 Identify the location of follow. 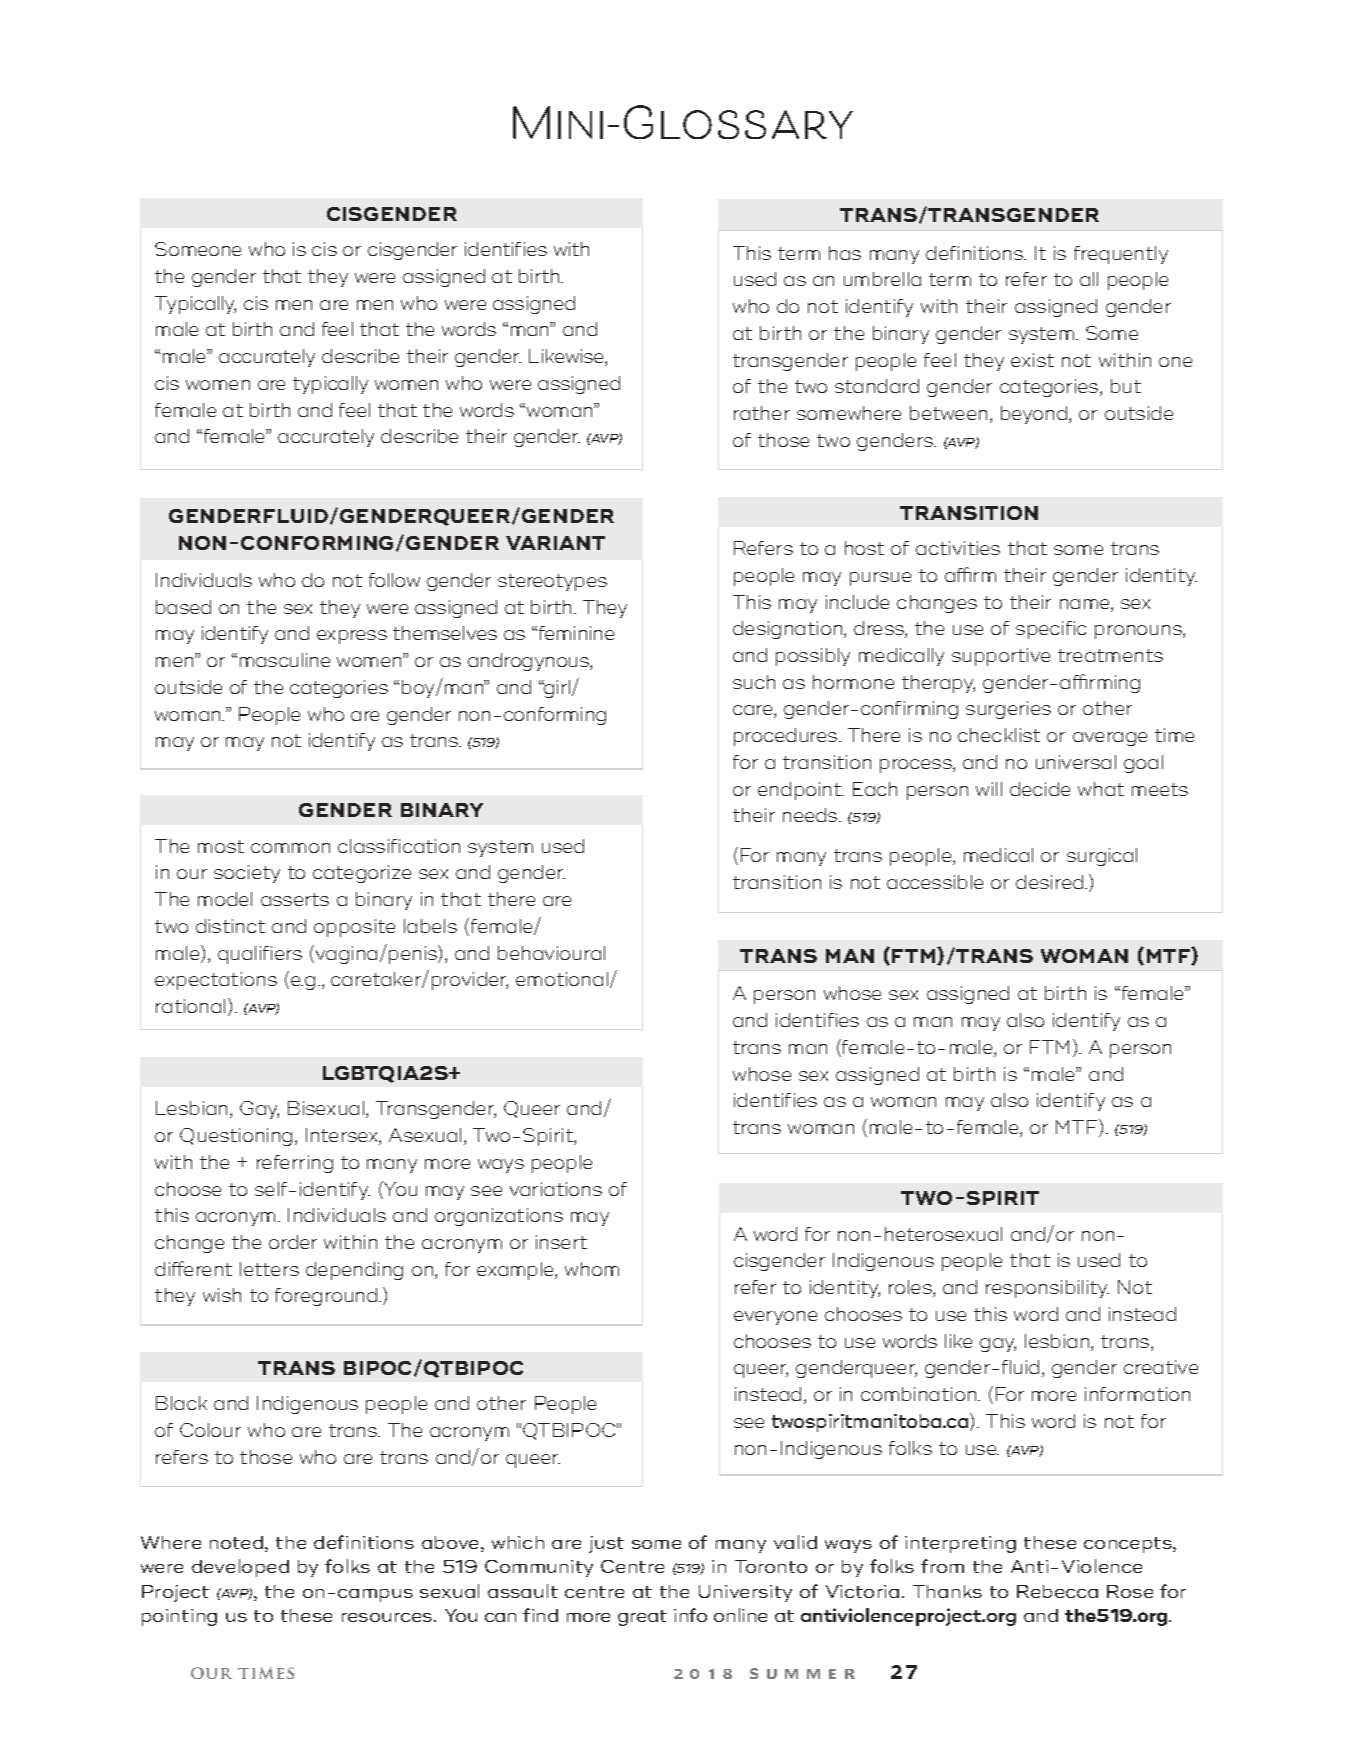
(394, 580).
